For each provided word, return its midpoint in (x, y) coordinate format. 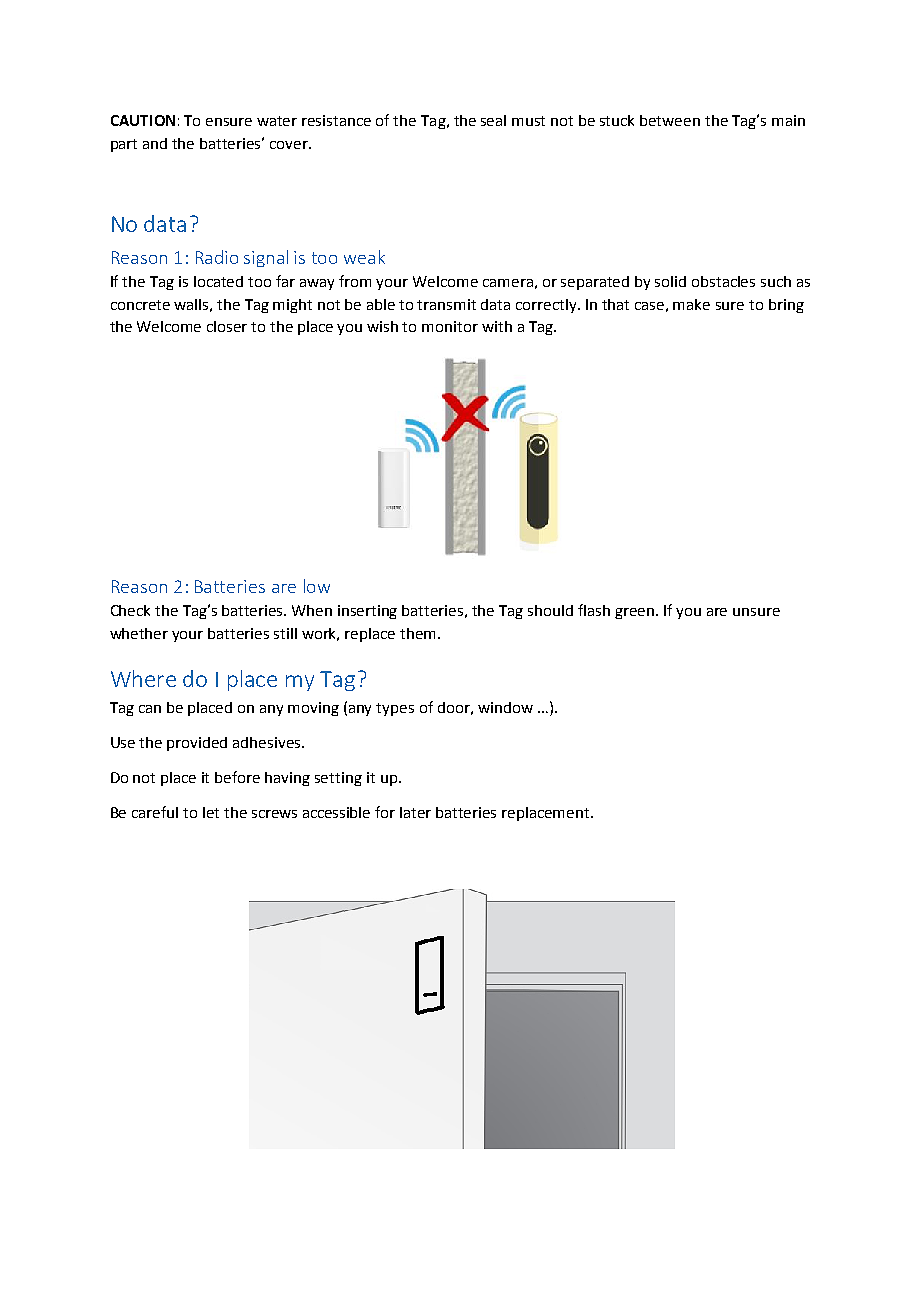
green (634, 613)
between (670, 120)
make (691, 304)
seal (493, 120)
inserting (367, 612)
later (415, 812)
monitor (450, 326)
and (155, 143)
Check (130, 610)
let (211, 812)
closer (227, 326)
